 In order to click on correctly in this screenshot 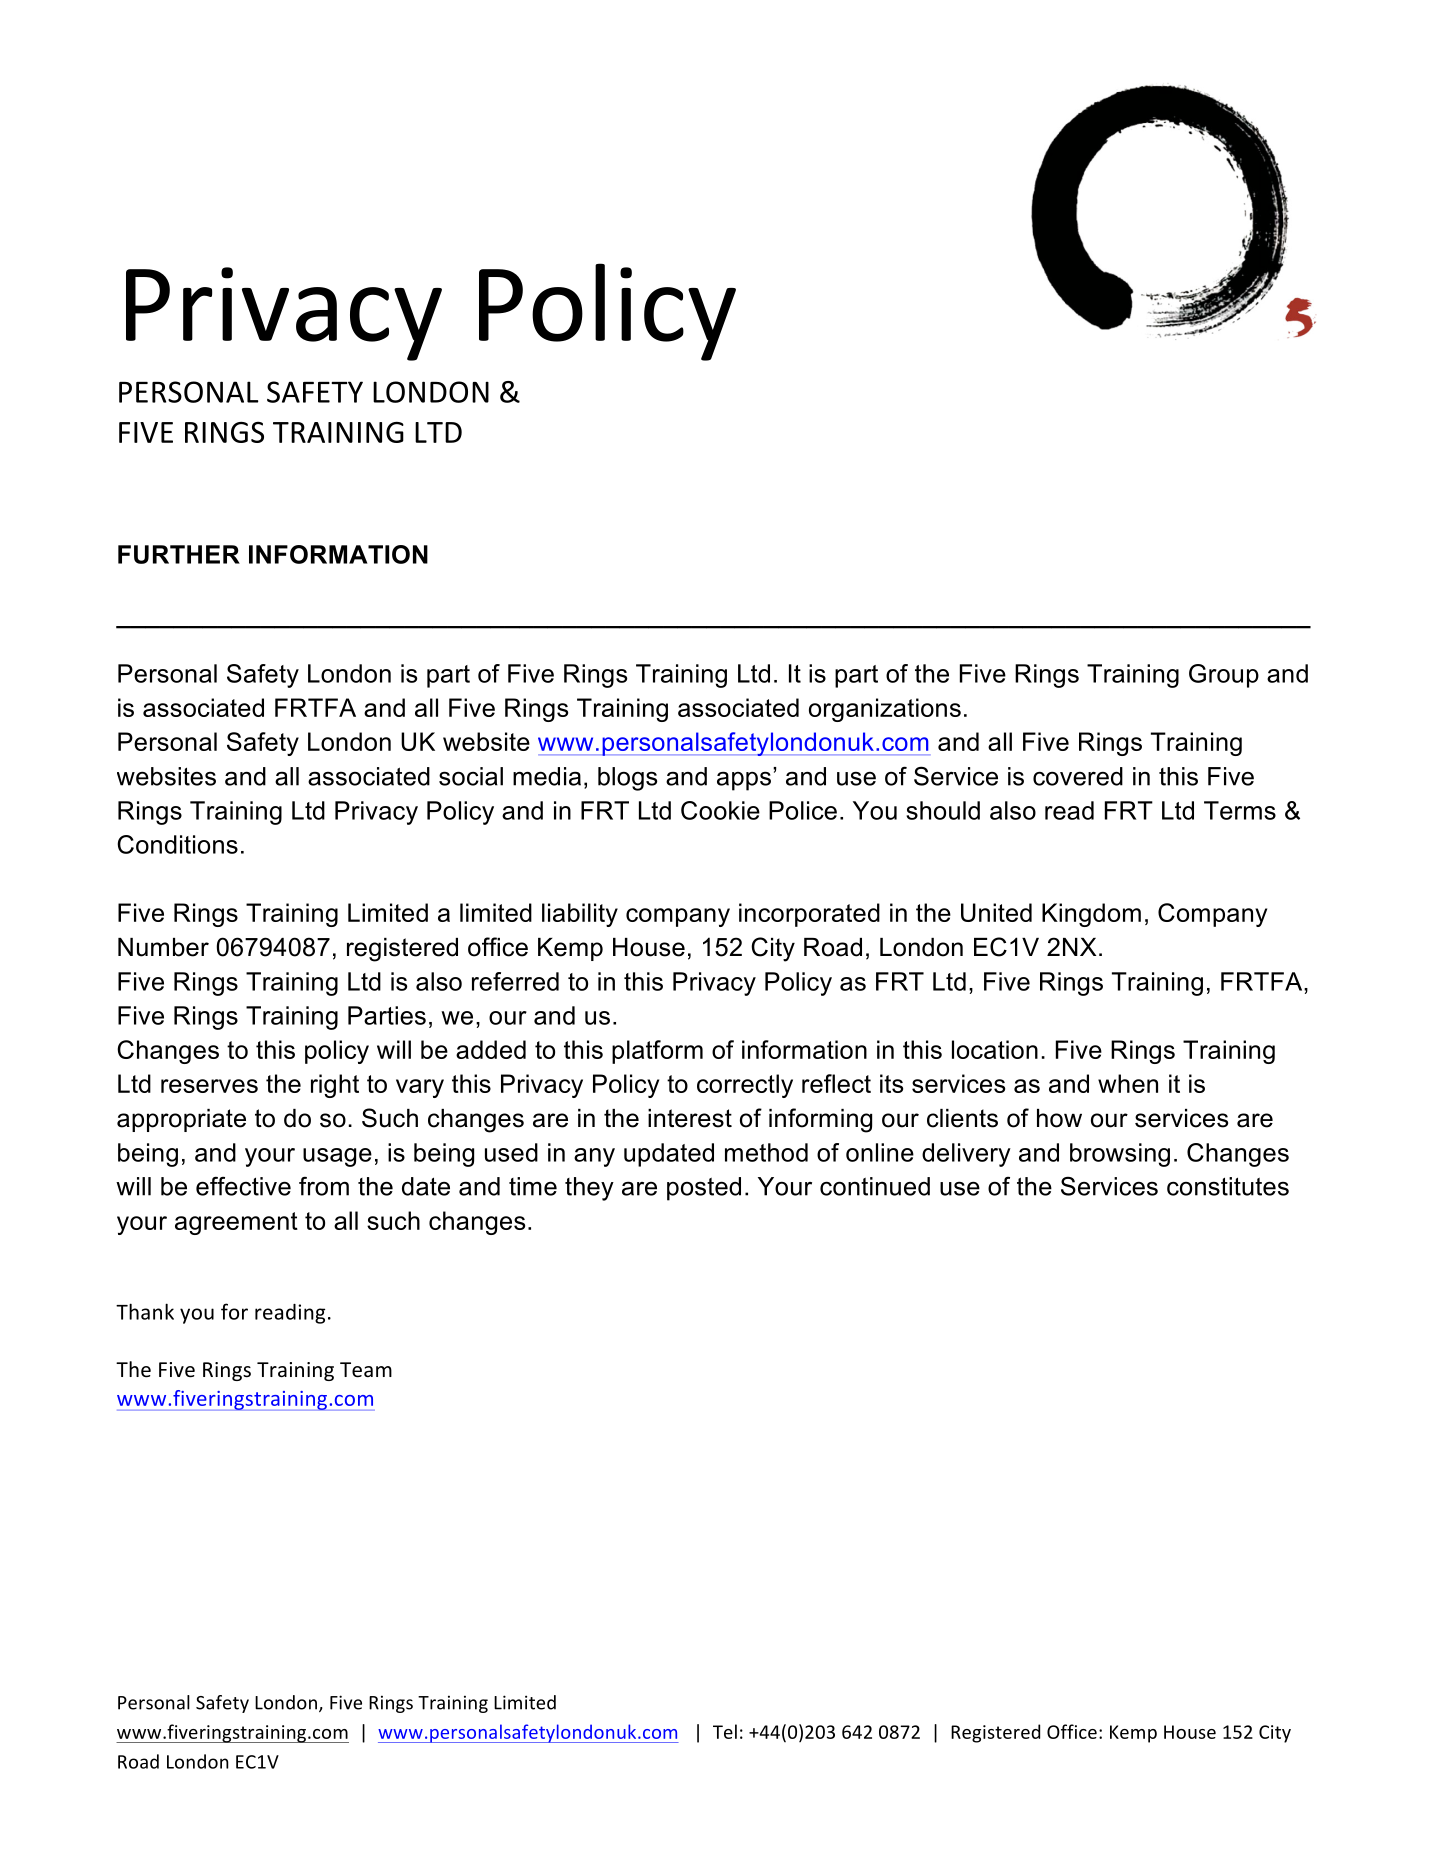, I will do `click(745, 1086)`.
